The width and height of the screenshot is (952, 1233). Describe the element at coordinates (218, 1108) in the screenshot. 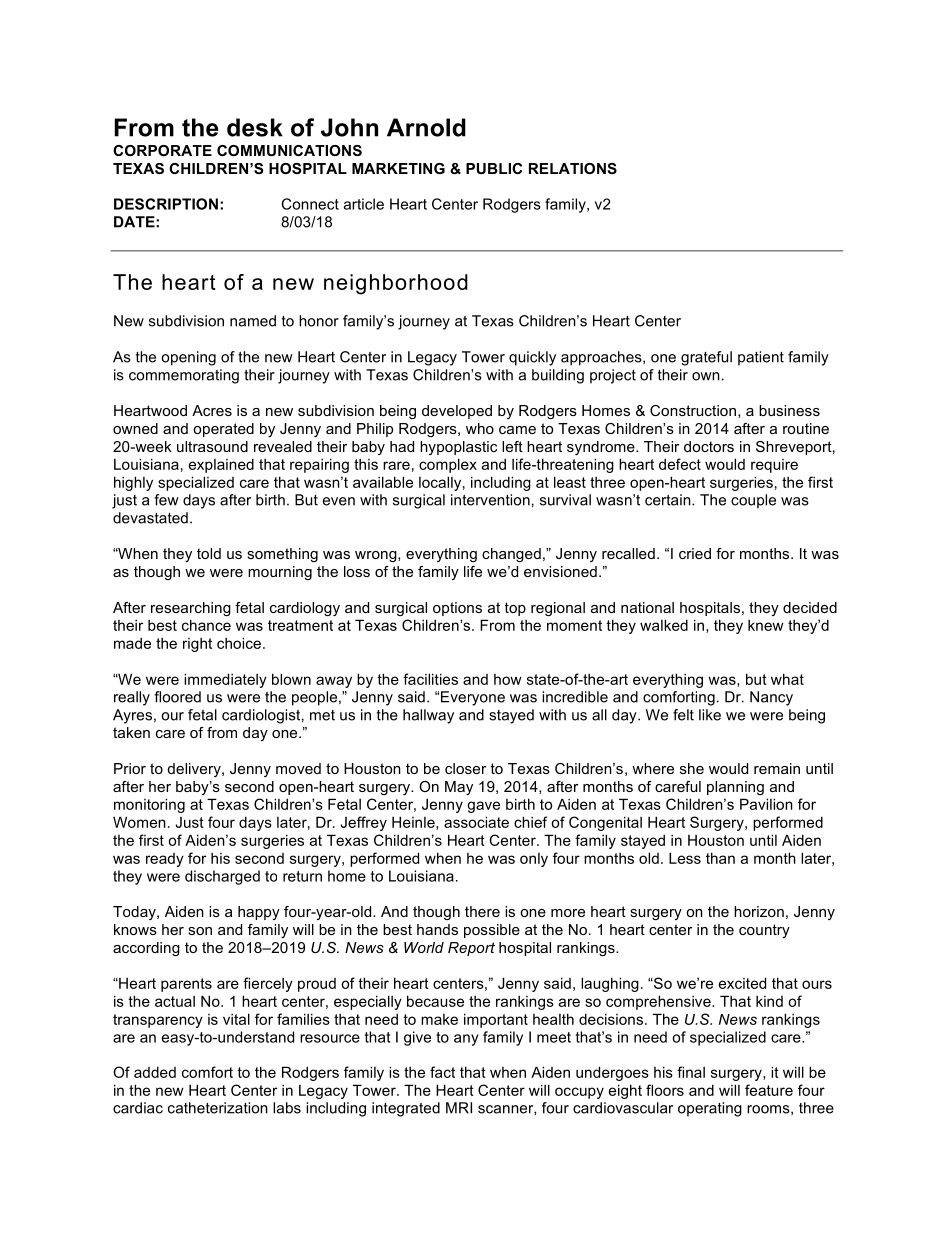

I see `catheterization` at that location.
